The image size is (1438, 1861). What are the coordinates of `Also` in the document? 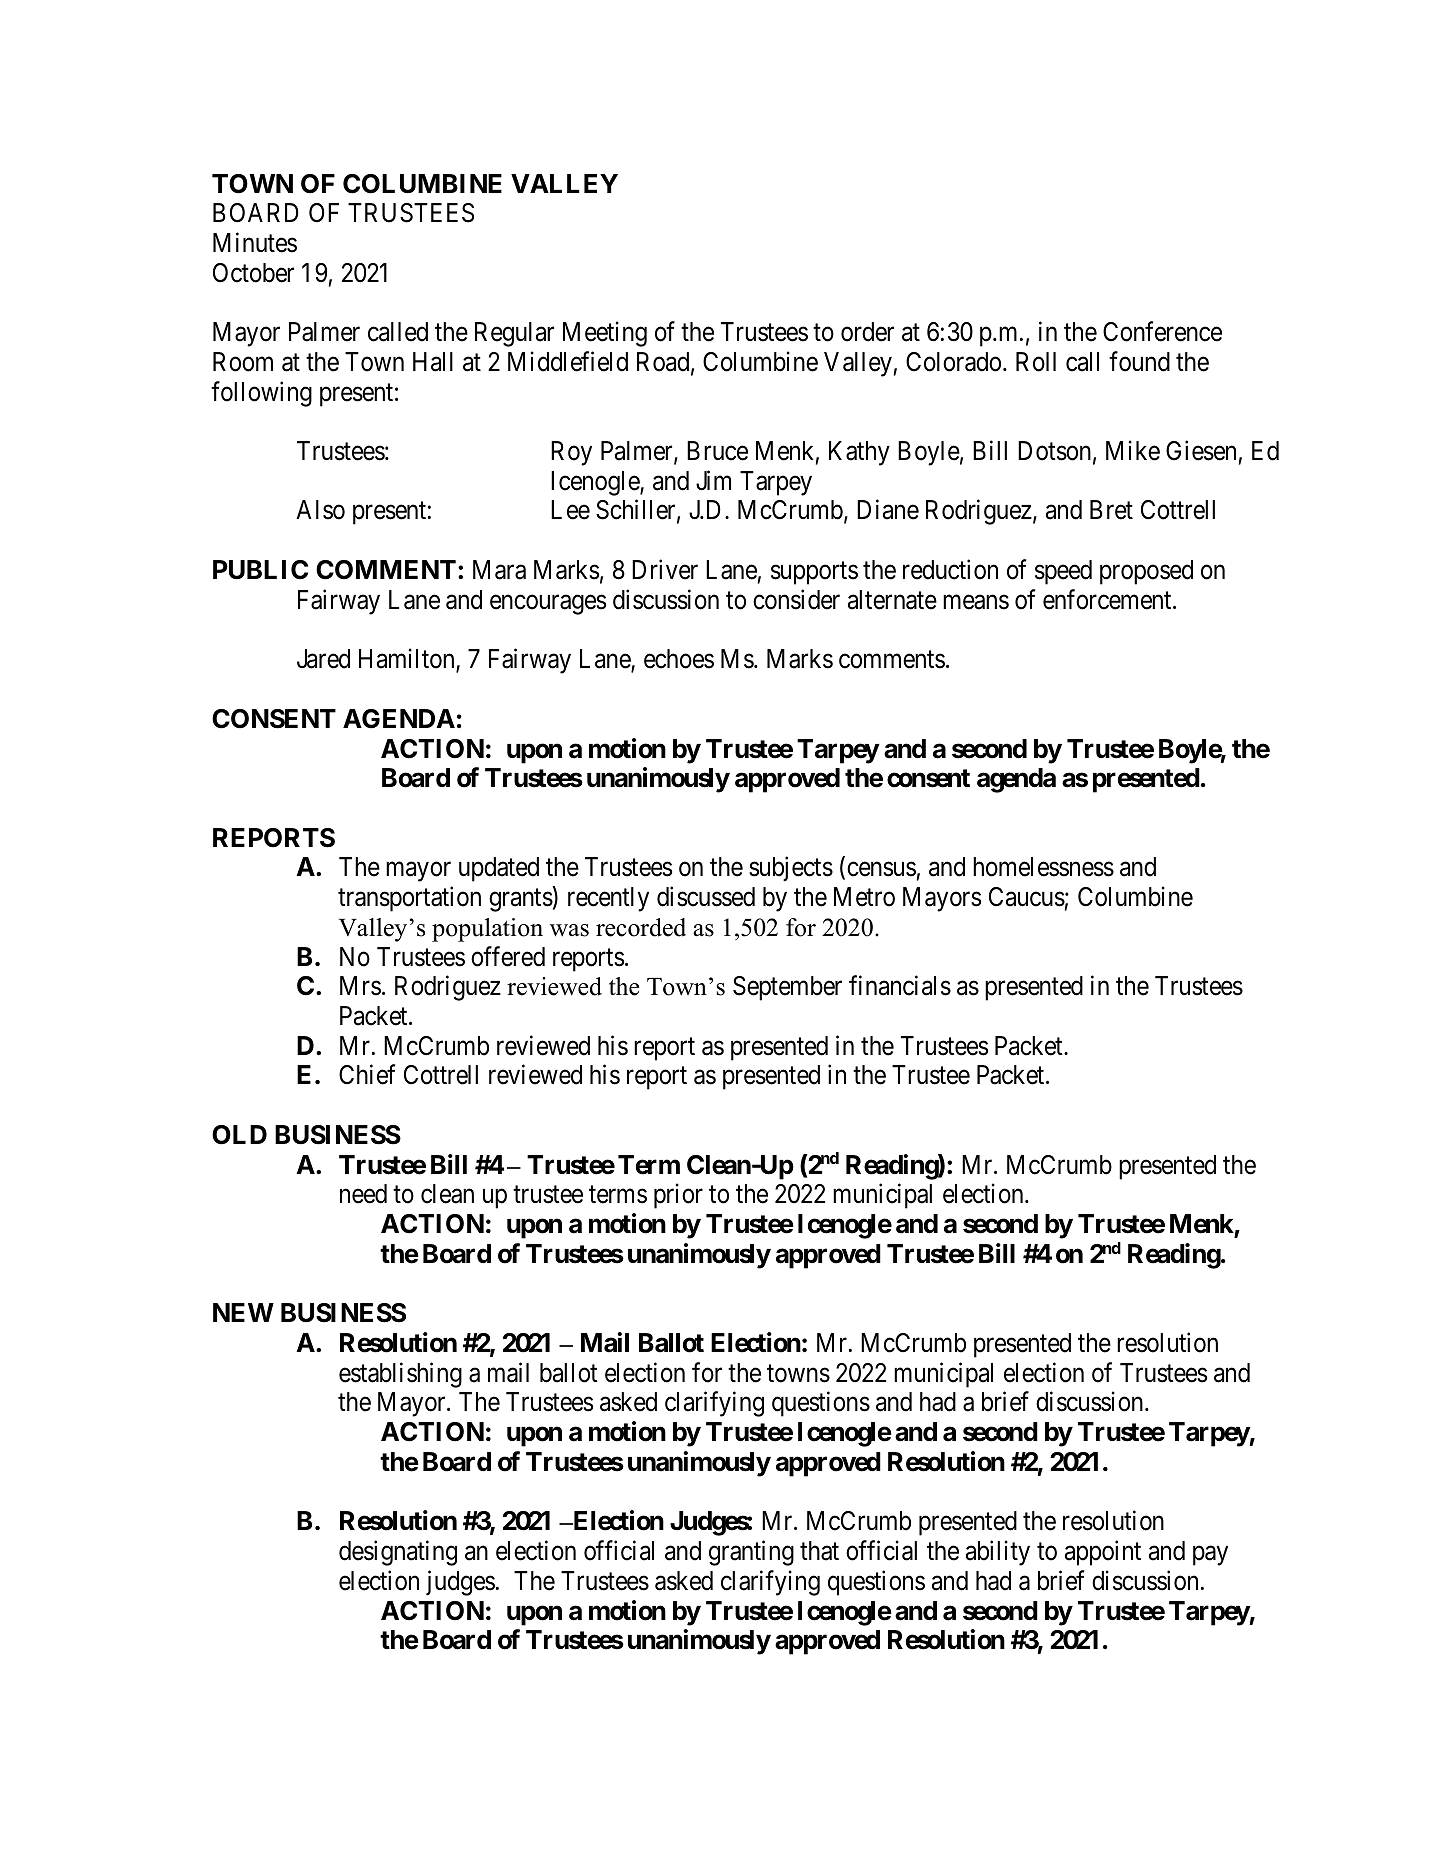 It's located at (320, 510).
